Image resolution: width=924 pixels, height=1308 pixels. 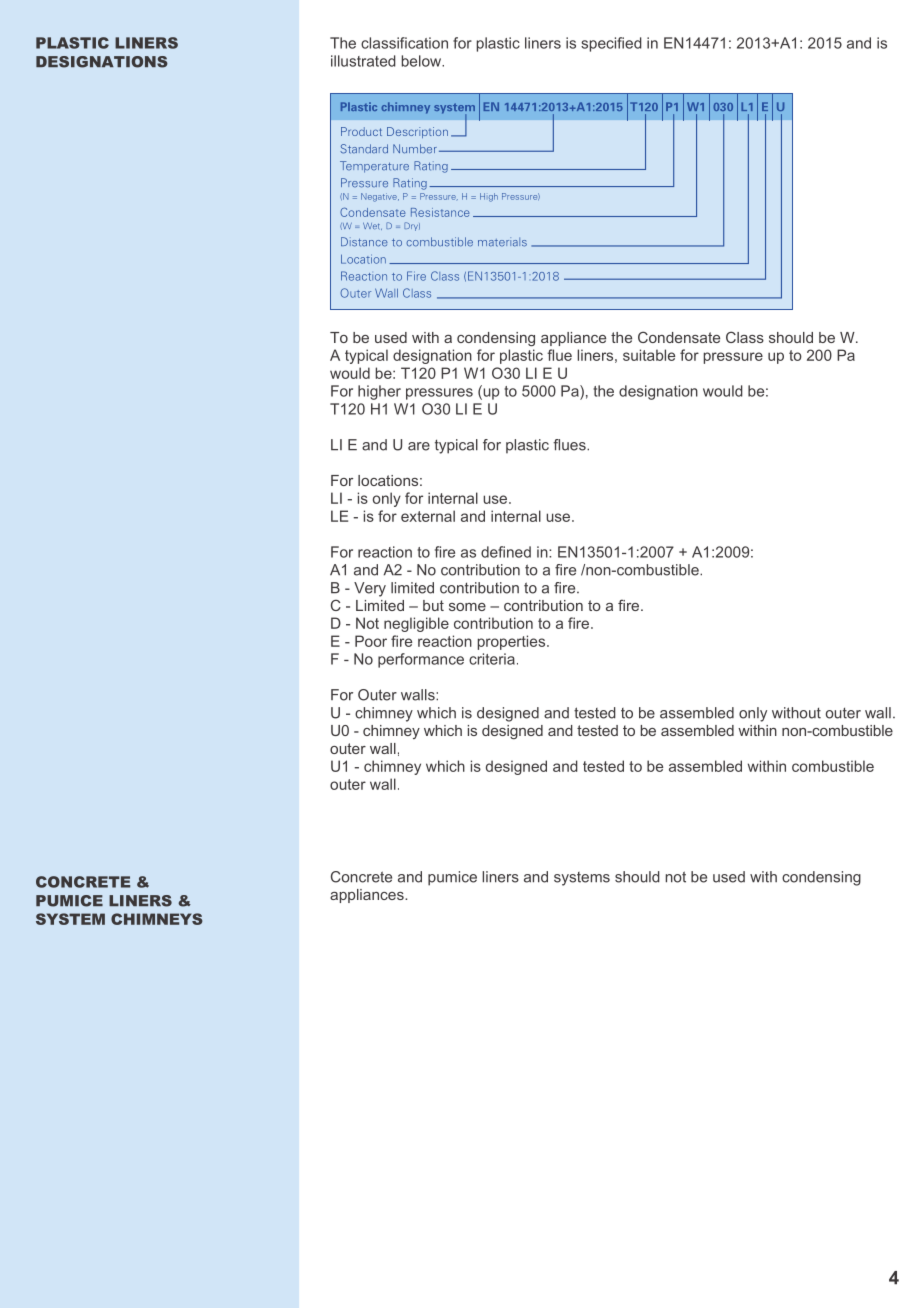 I want to click on defined, so click(x=506, y=552).
